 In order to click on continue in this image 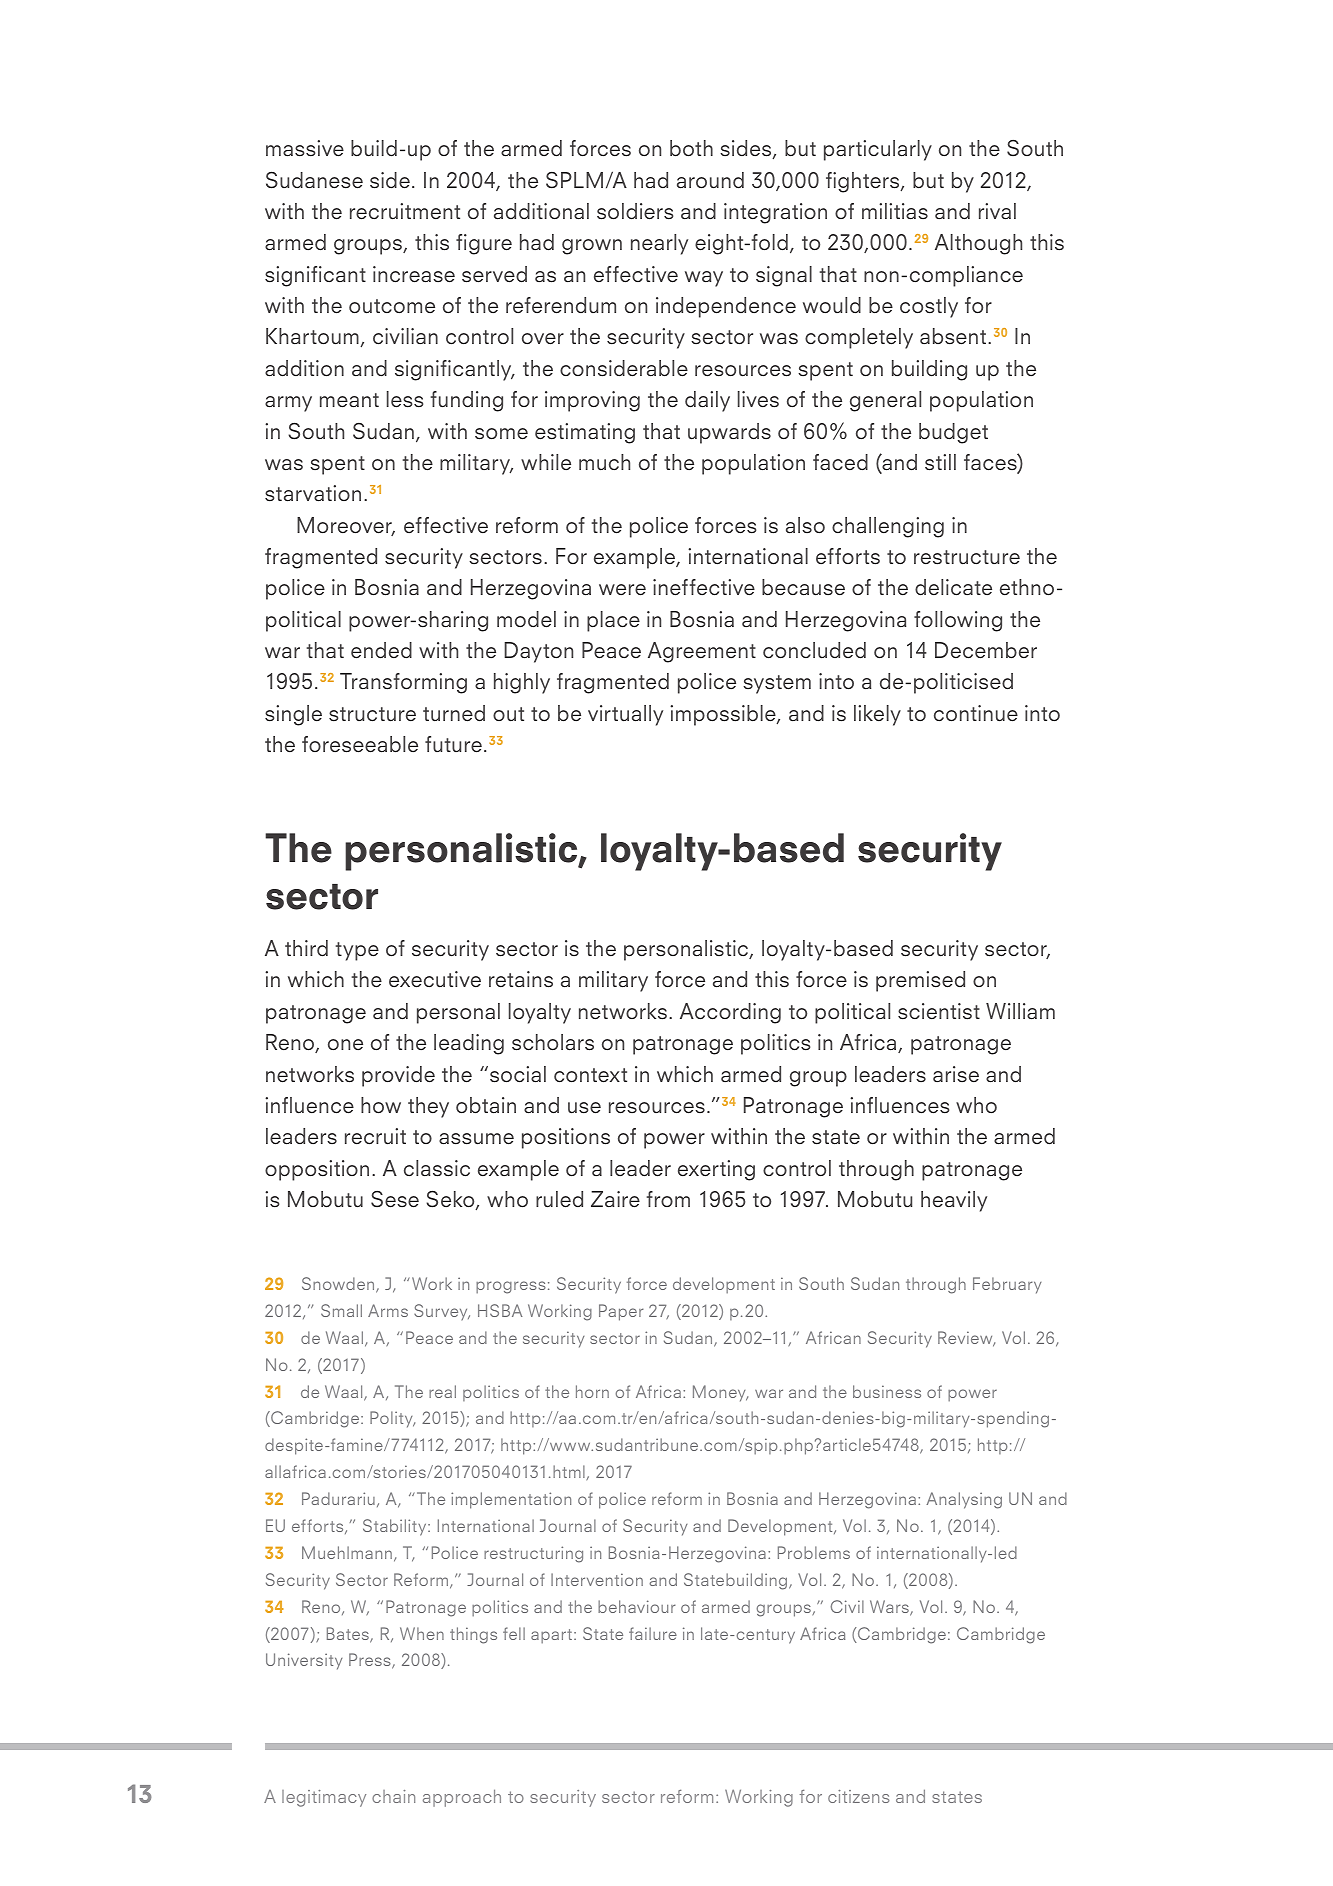, I will do `click(976, 713)`.
